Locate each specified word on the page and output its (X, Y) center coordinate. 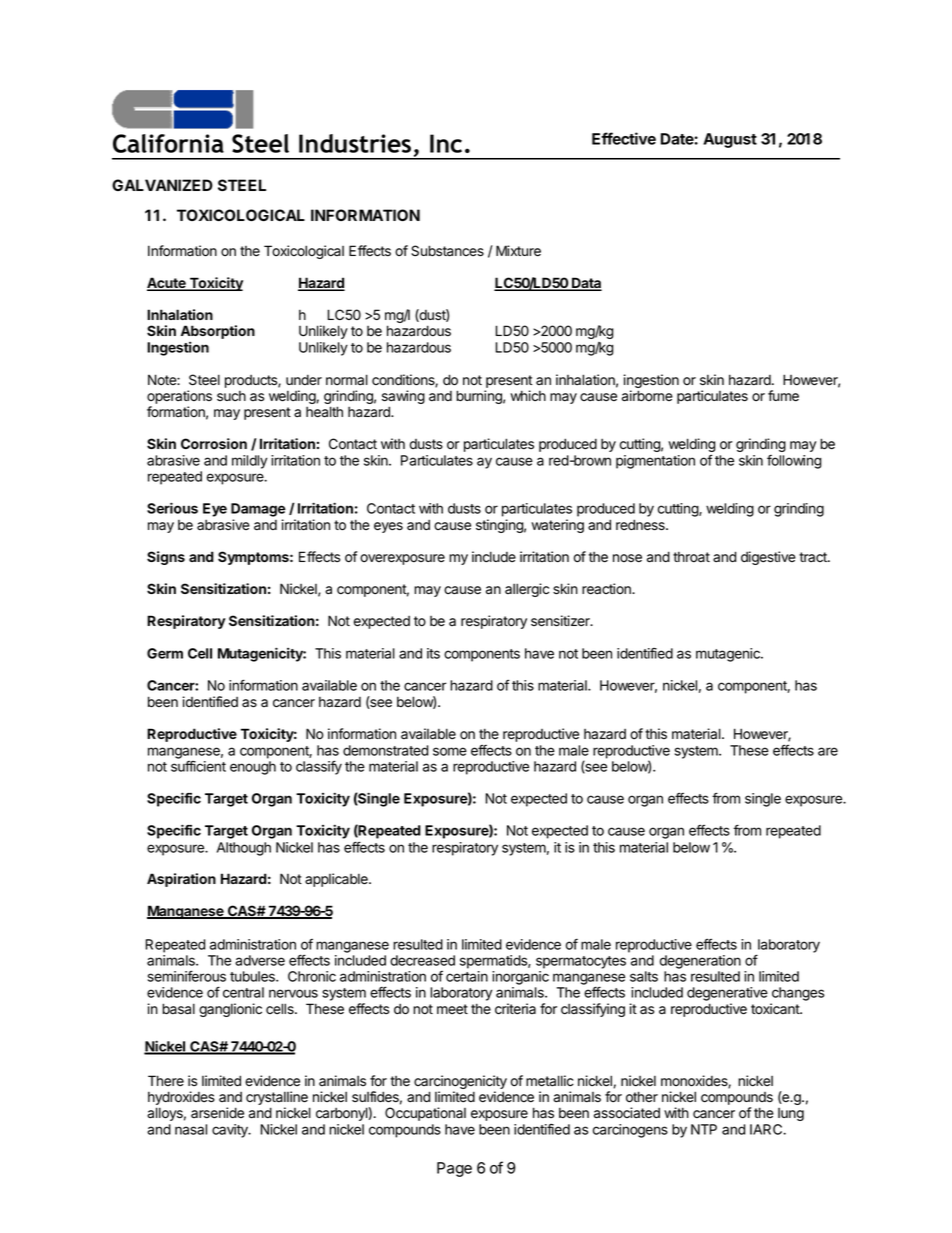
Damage (258, 510)
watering (557, 526)
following (794, 462)
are (828, 751)
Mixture (518, 251)
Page (454, 1169)
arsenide (217, 1113)
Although (244, 849)
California (168, 143)
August (730, 140)
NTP (704, 1129)
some (450, 751)
